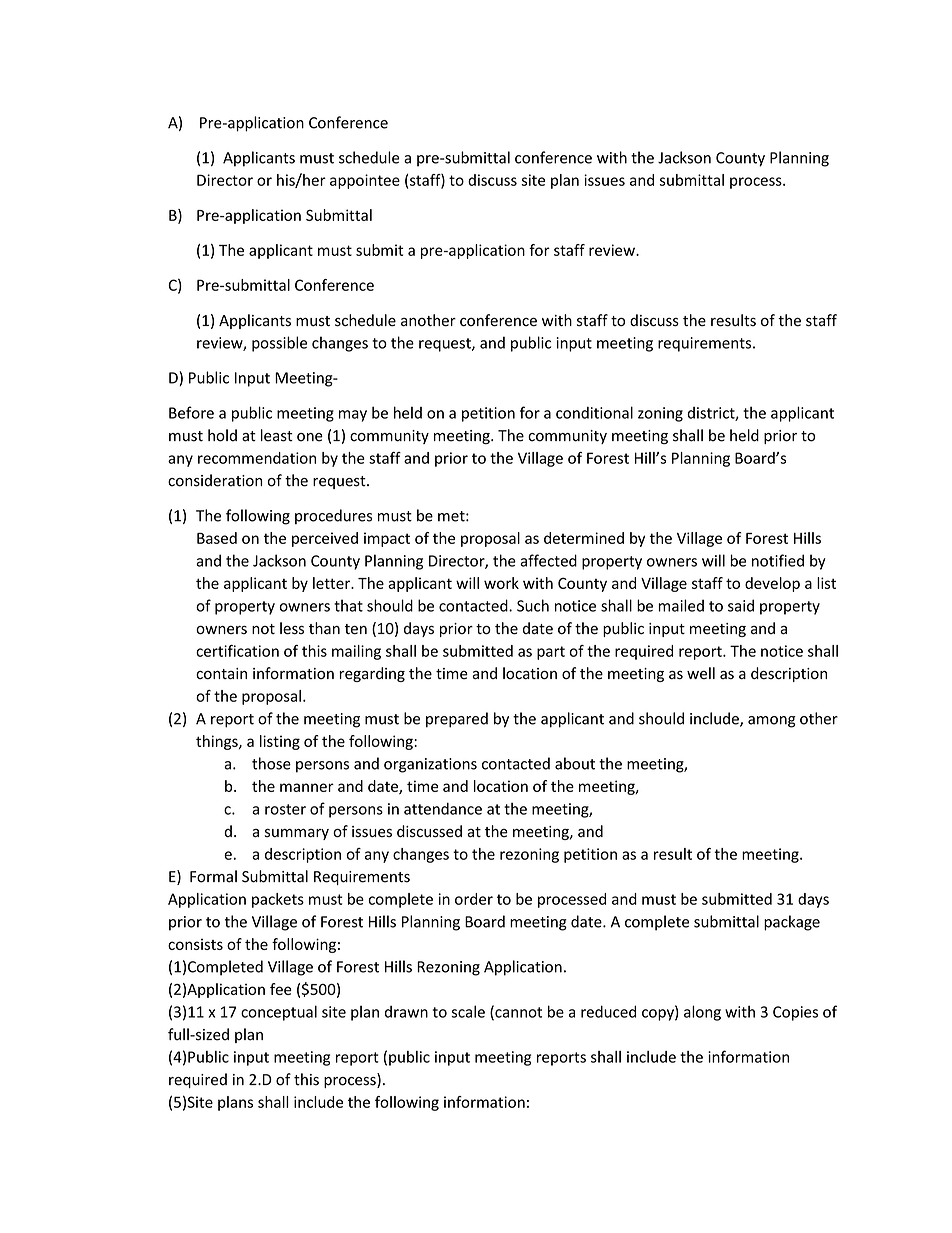 The image size is (952, 1233). What do you see at coordinates (353, 416) in the document?
I see `may` at bounding box center [353, 416].
